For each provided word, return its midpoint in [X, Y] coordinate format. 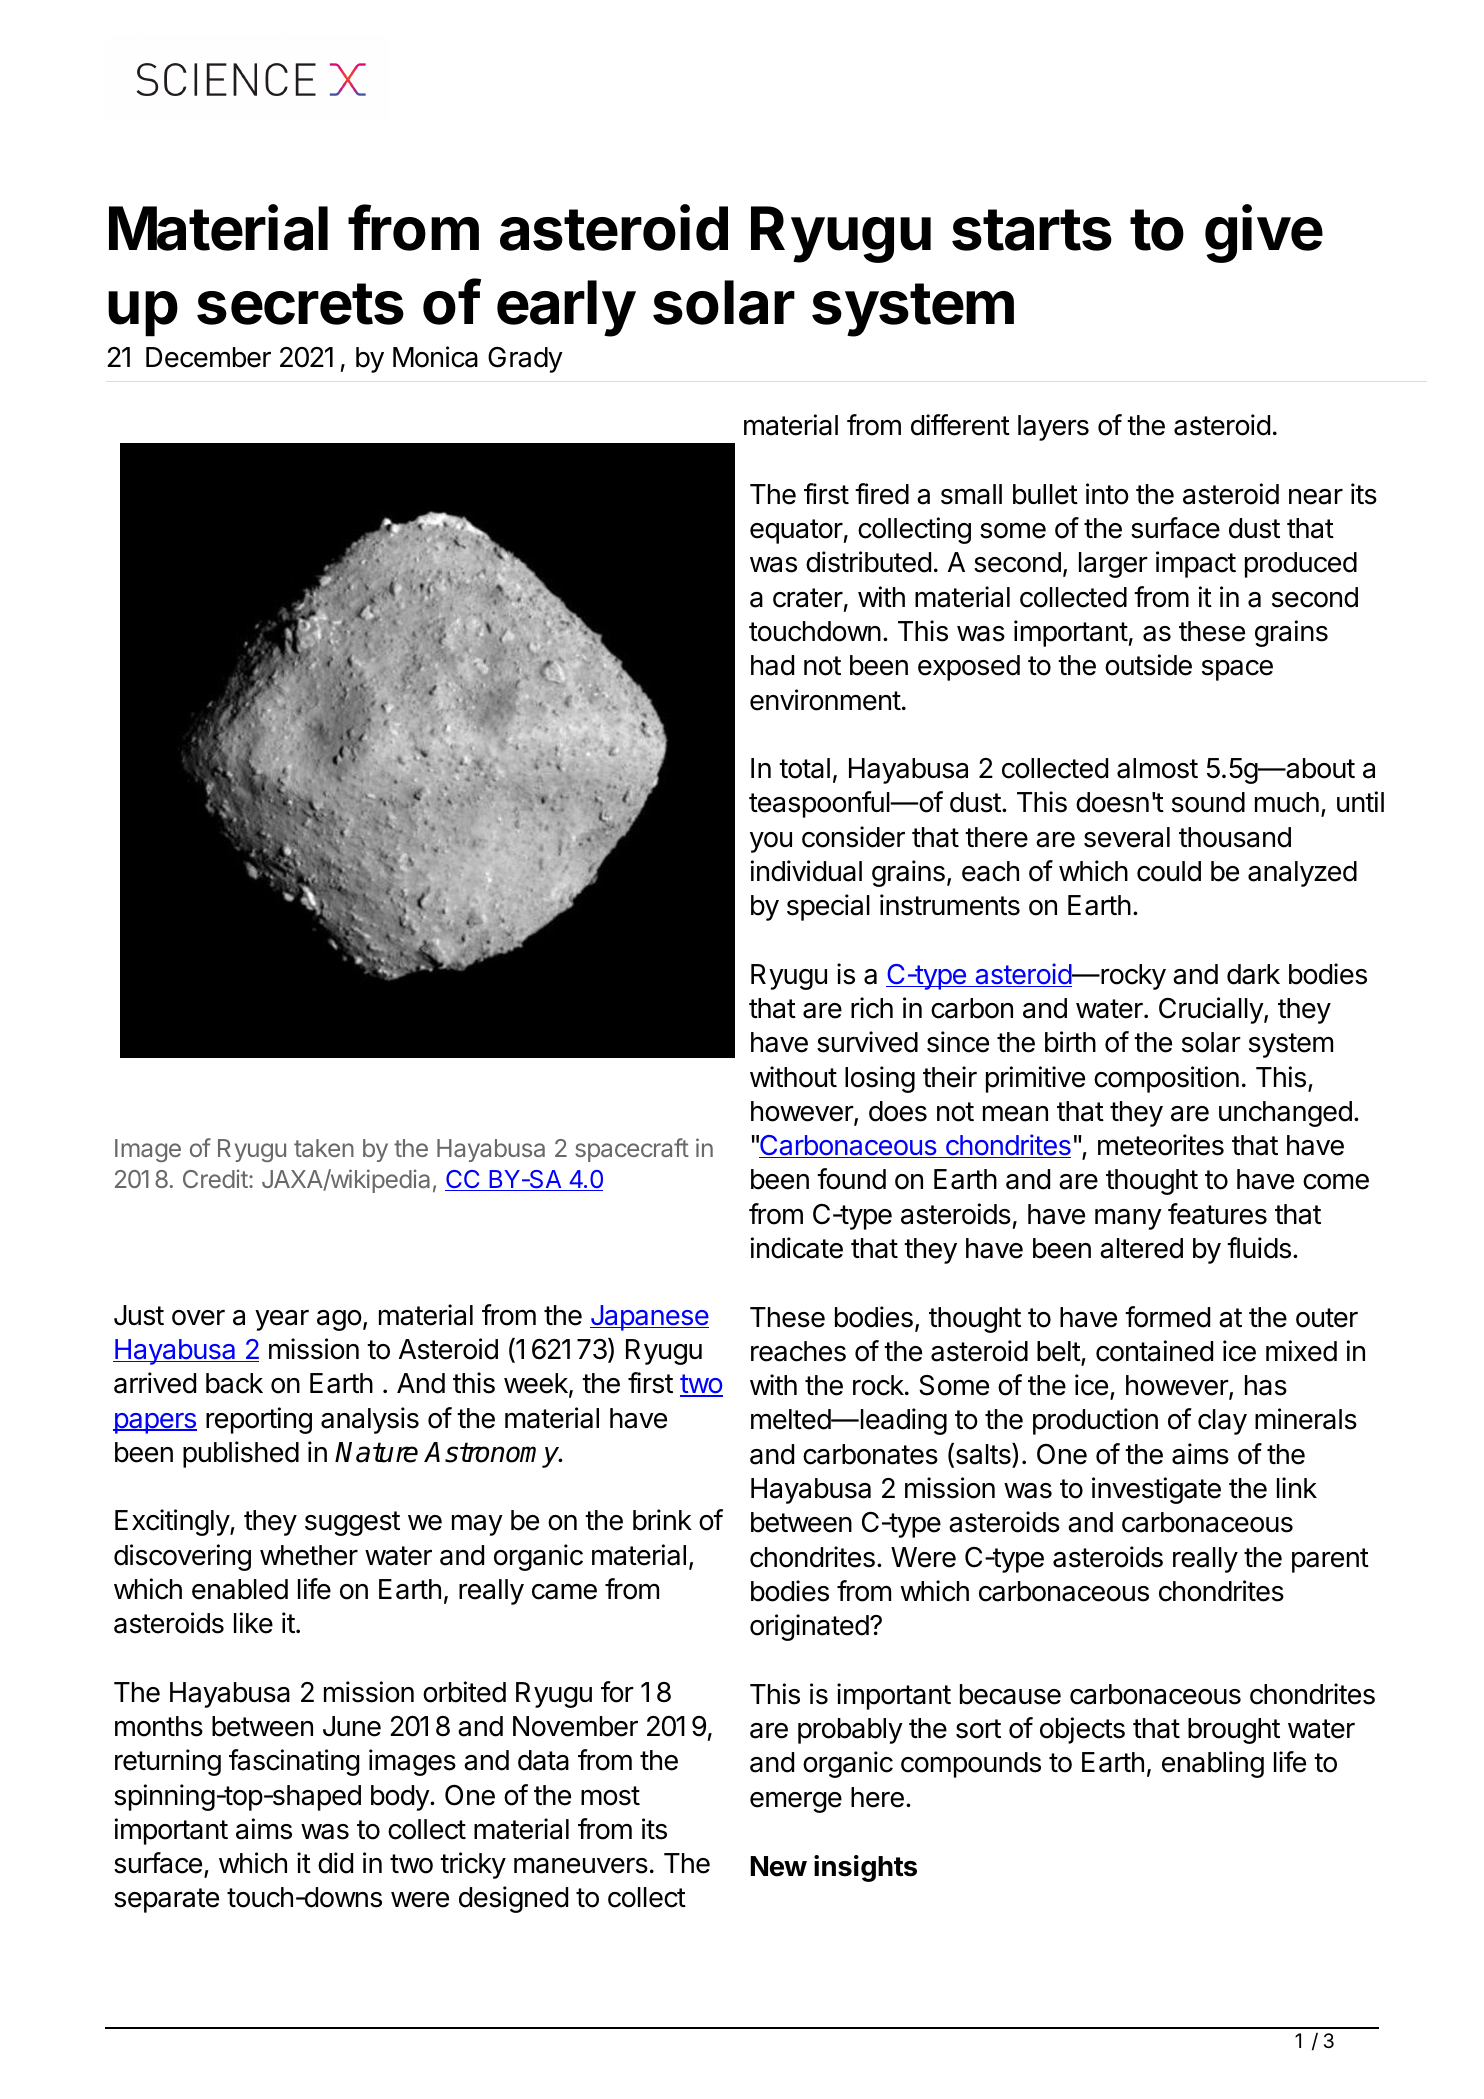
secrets [300, 304]
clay [1222, 1422]
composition [1166, 1079]
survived [867, 1042]
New [779, 1866]
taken [324, 1148]
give [1264, 233]
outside [1148, 665]
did [335, 1863]
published [241, 1454]
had [772, 665]
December [208, 357]
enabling [1213, 1764]
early [566, 308]
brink [662, 1520]
